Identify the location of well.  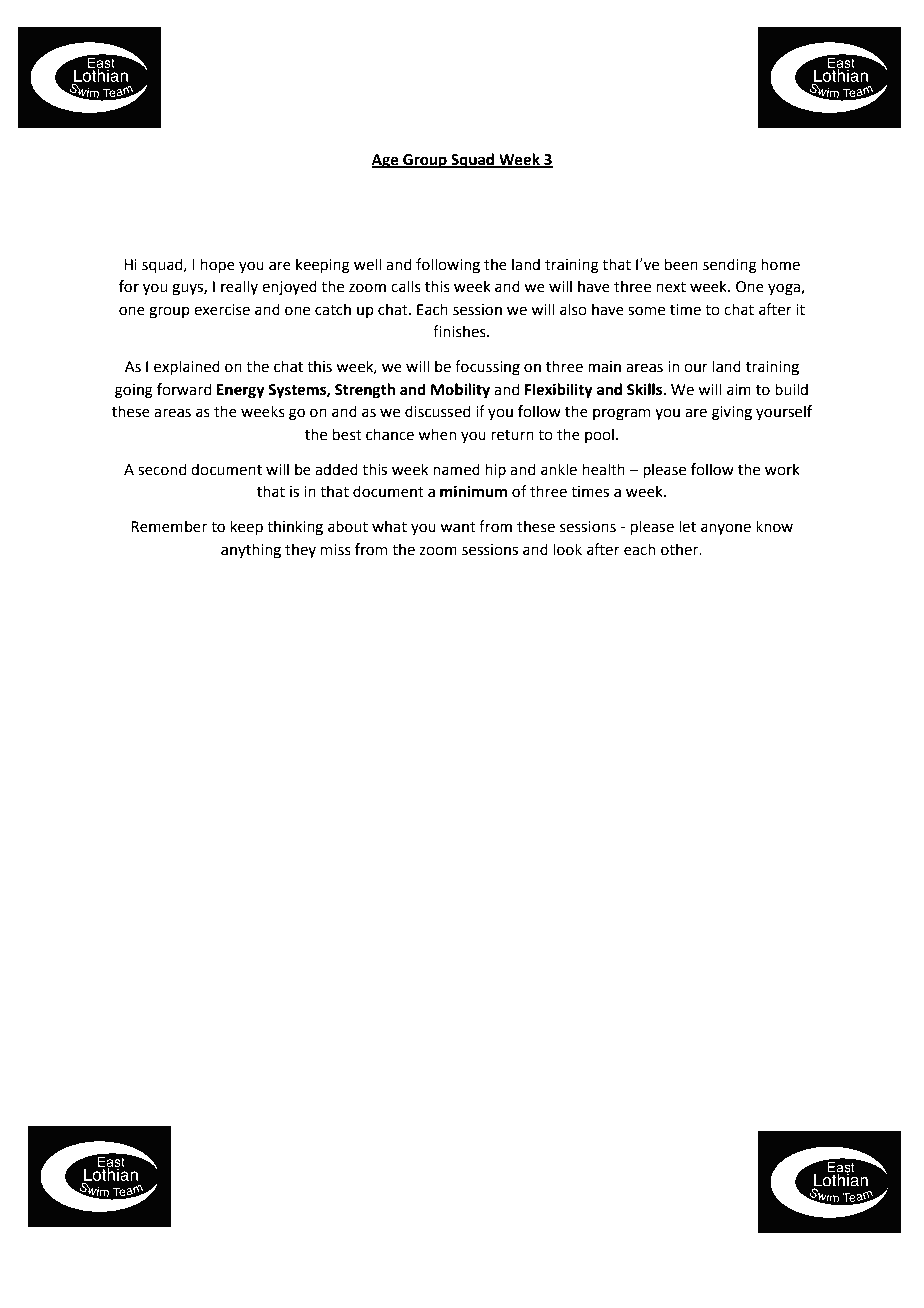
(367, 264).
